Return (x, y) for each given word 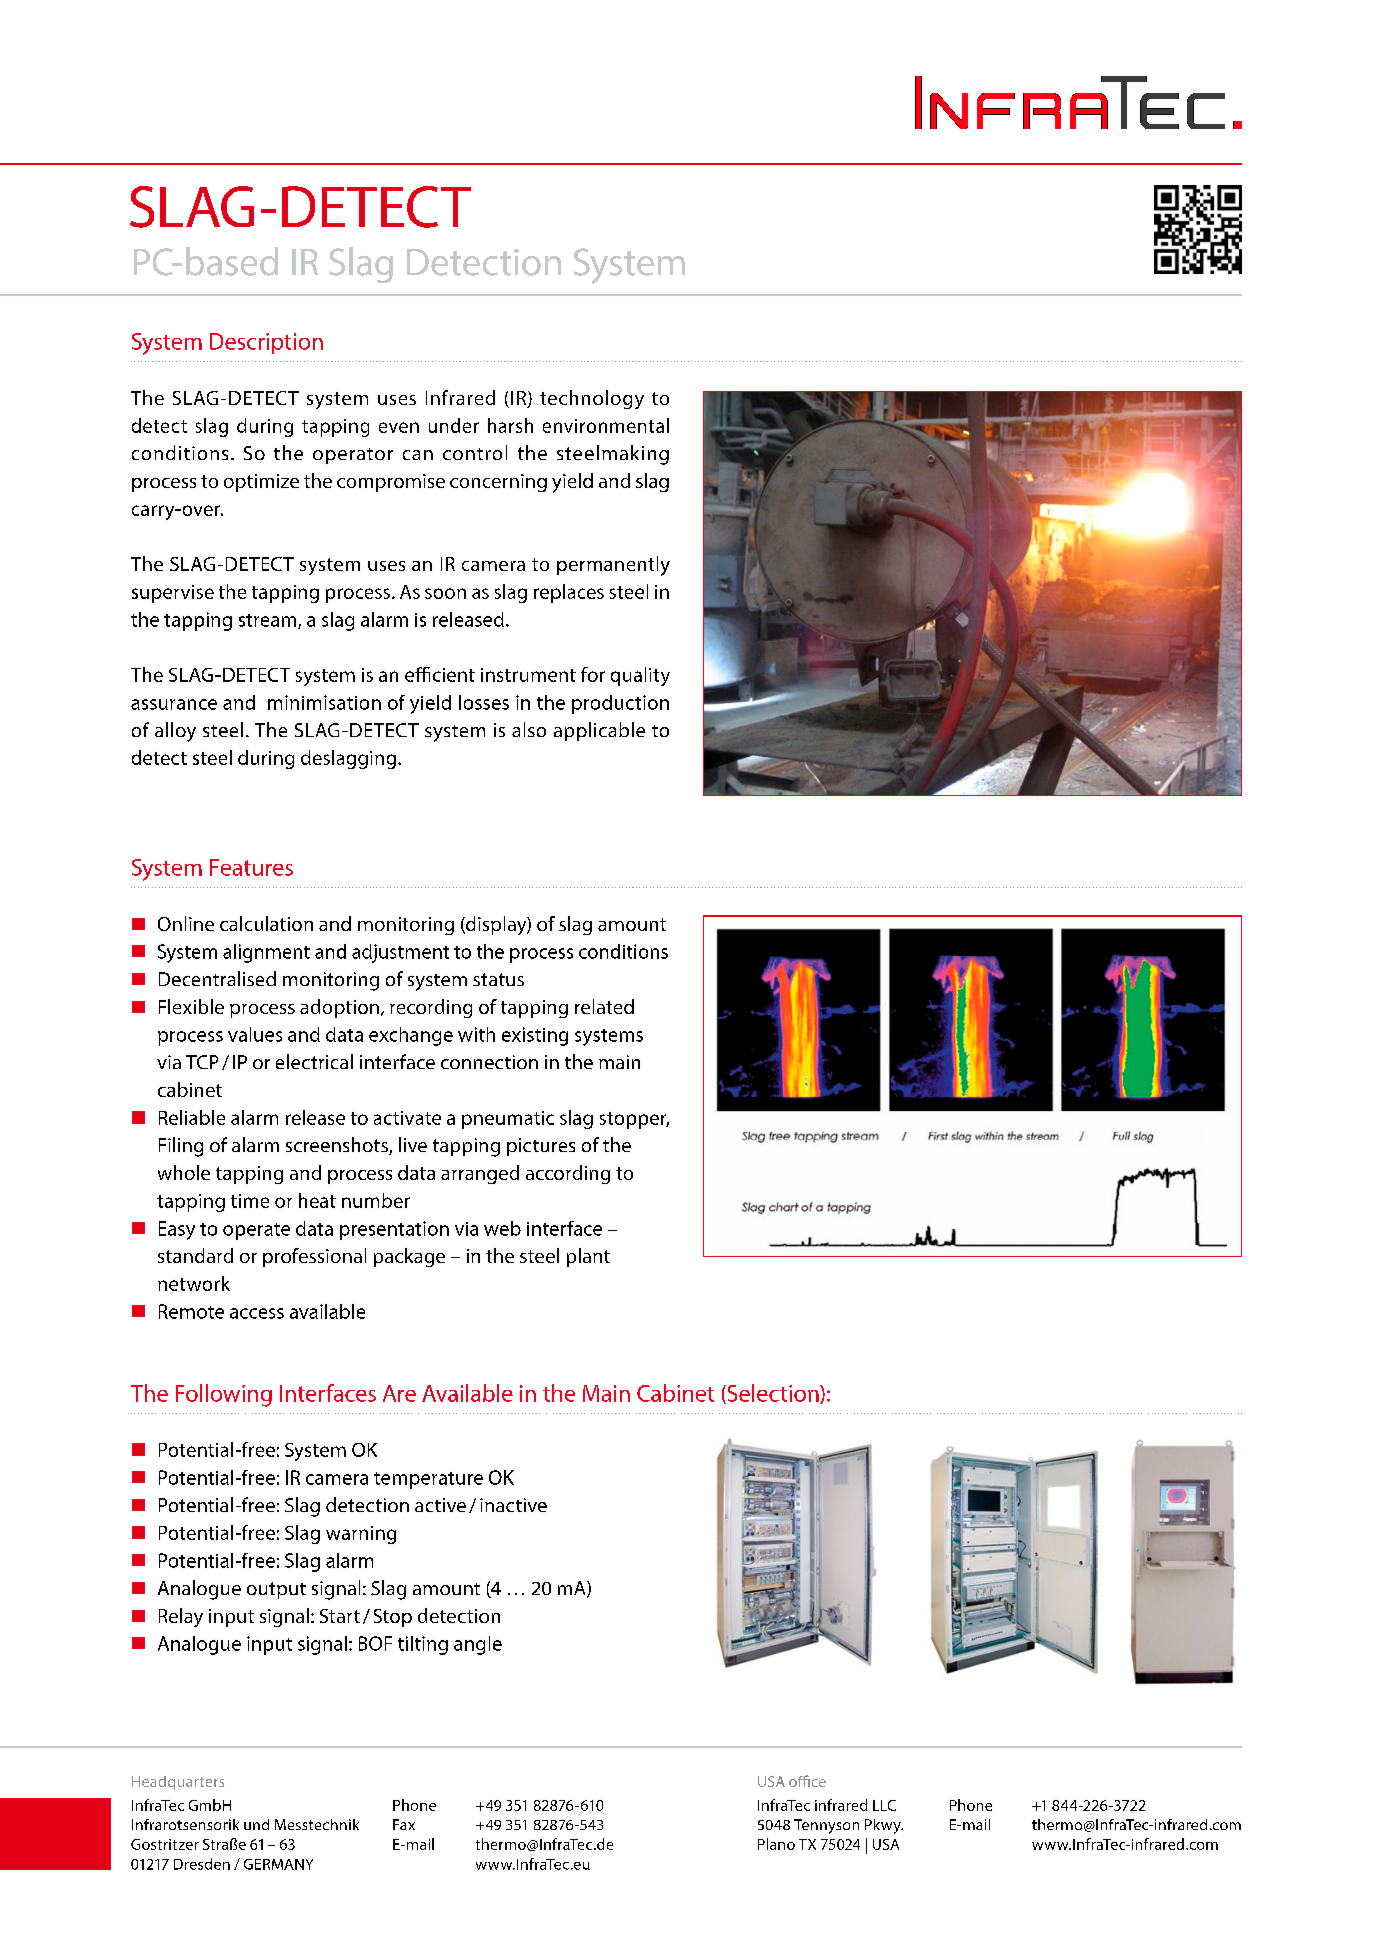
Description (266, 343)
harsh (510, 425)
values (255, 1034)
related (604, 1006)
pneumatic (508, 1120)
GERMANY (278, 1864)
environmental (606, 425)
